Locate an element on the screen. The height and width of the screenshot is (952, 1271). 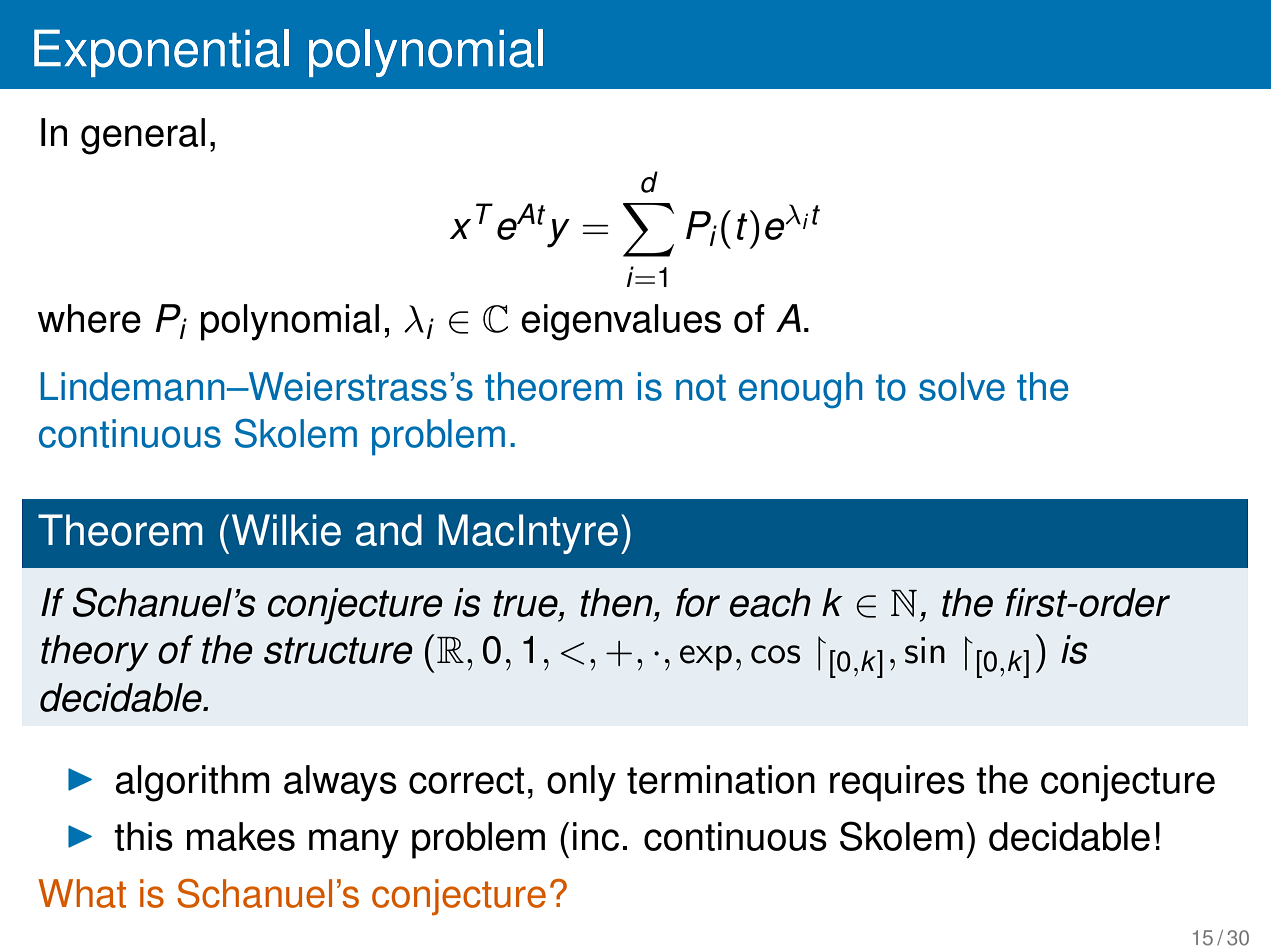
correct is located at coordinates (466, 780).
